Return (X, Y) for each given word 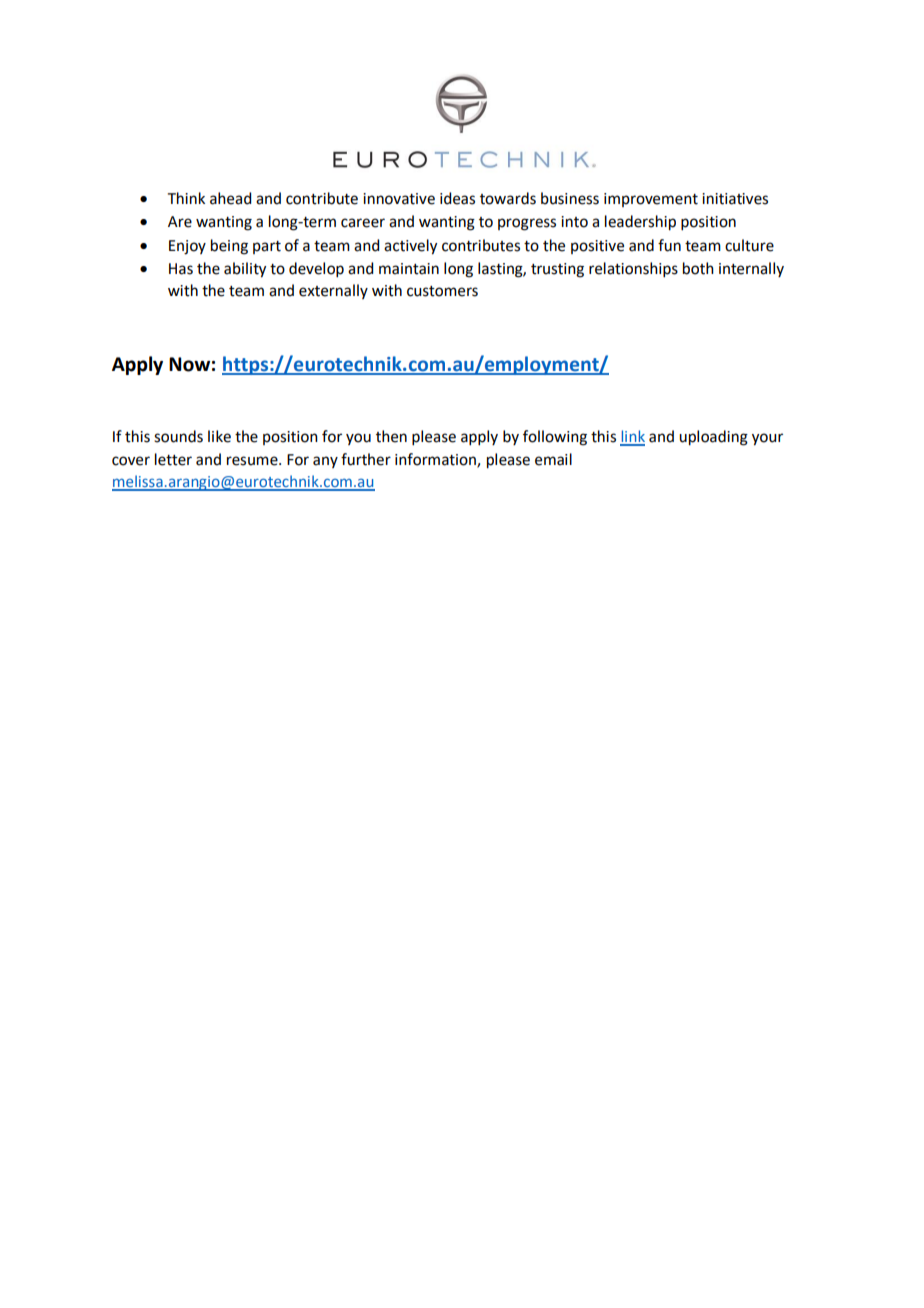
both (698, 268)
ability (245, 270)
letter (173, 459)
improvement (651, 200)
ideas (457, 198)
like (219, 436)
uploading (713, 438)
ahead (230, 198)
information (436, 460)
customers (442, 291)
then (391, 436)
